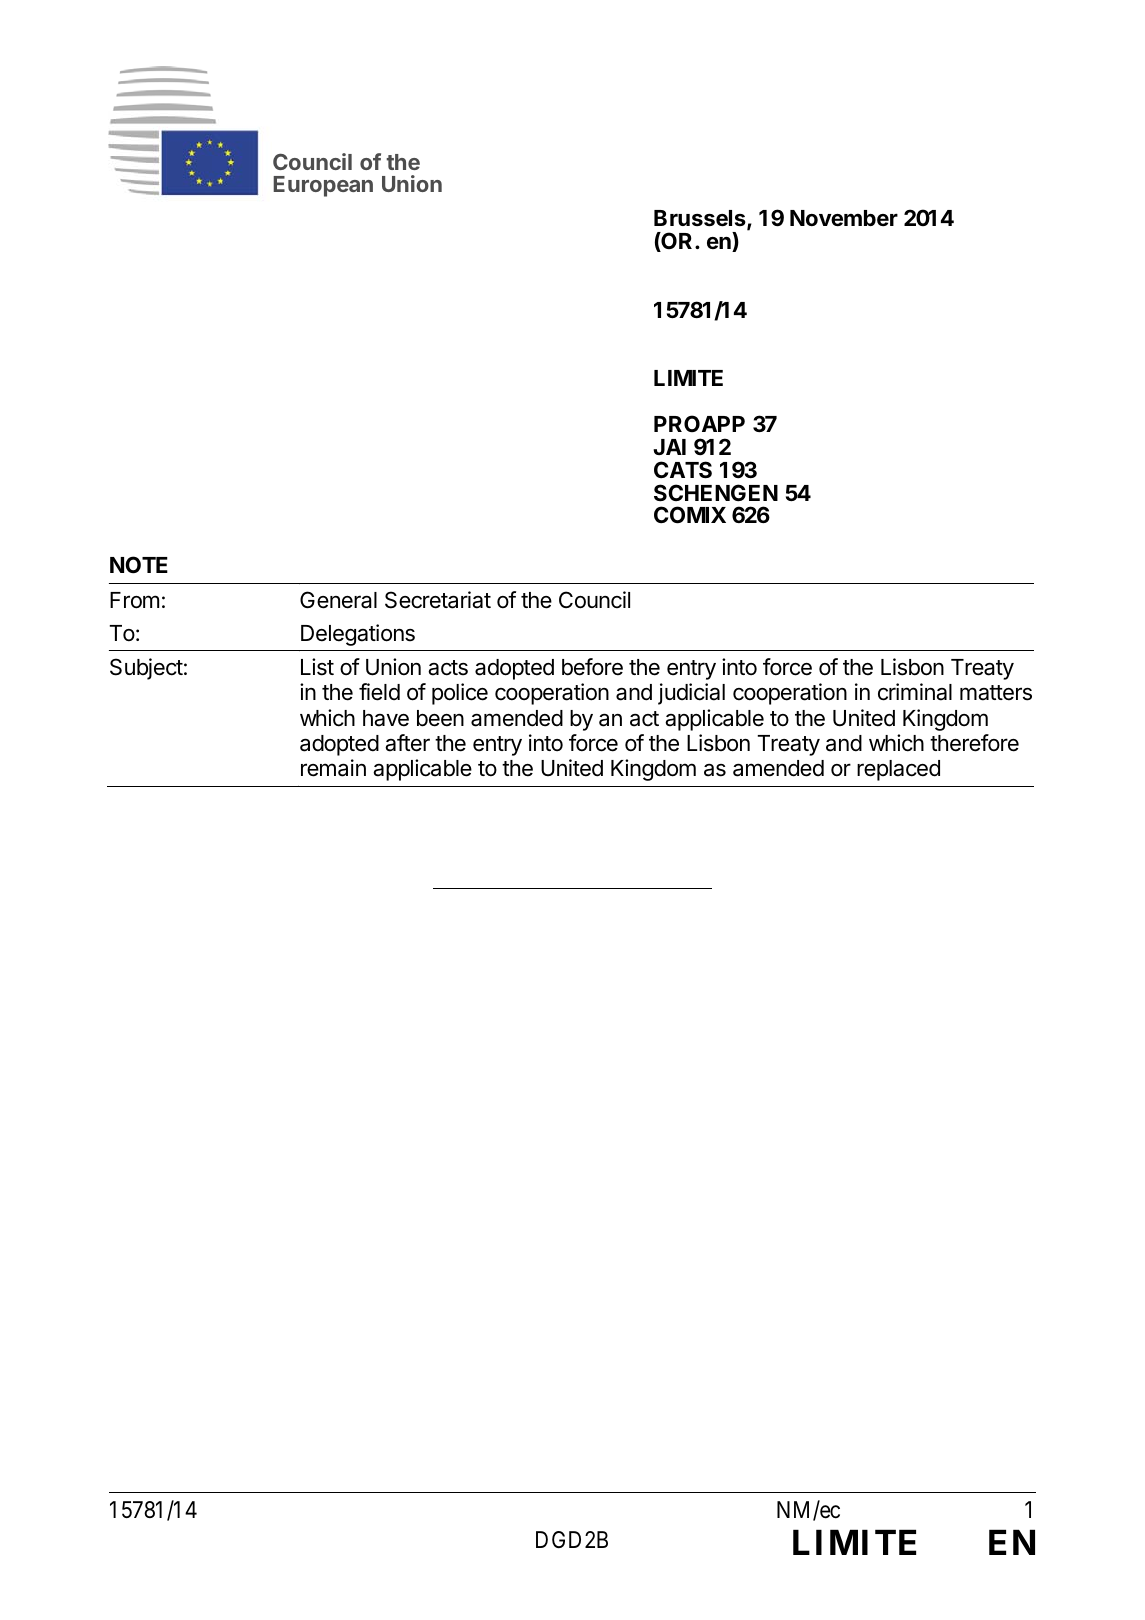 This page has width=1145, height=1620. Describe the element at coordinates (139, 565) in the page. I see `NOTE` at that location.
